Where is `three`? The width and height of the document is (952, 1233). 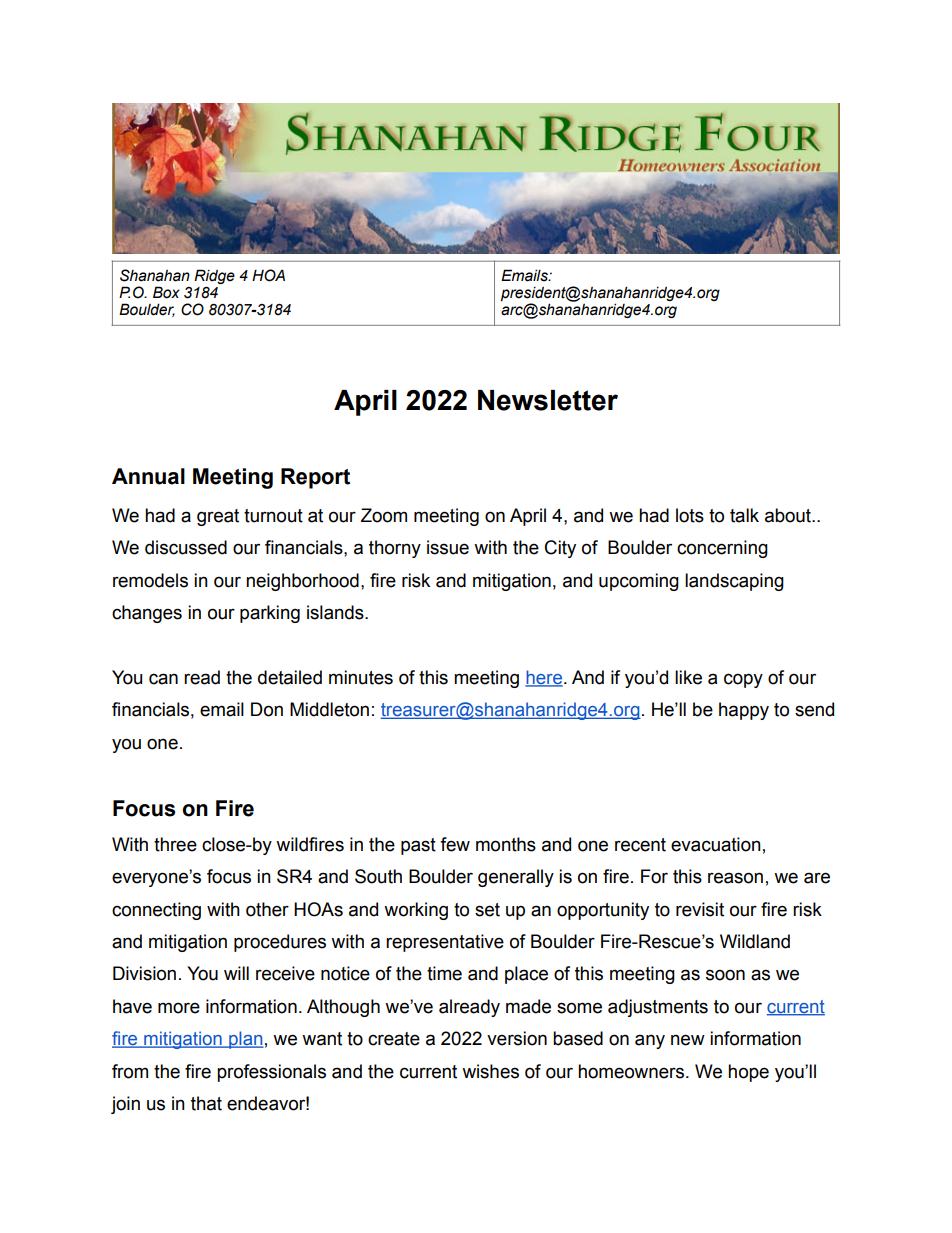 three is located at coordinates (175, 844).
